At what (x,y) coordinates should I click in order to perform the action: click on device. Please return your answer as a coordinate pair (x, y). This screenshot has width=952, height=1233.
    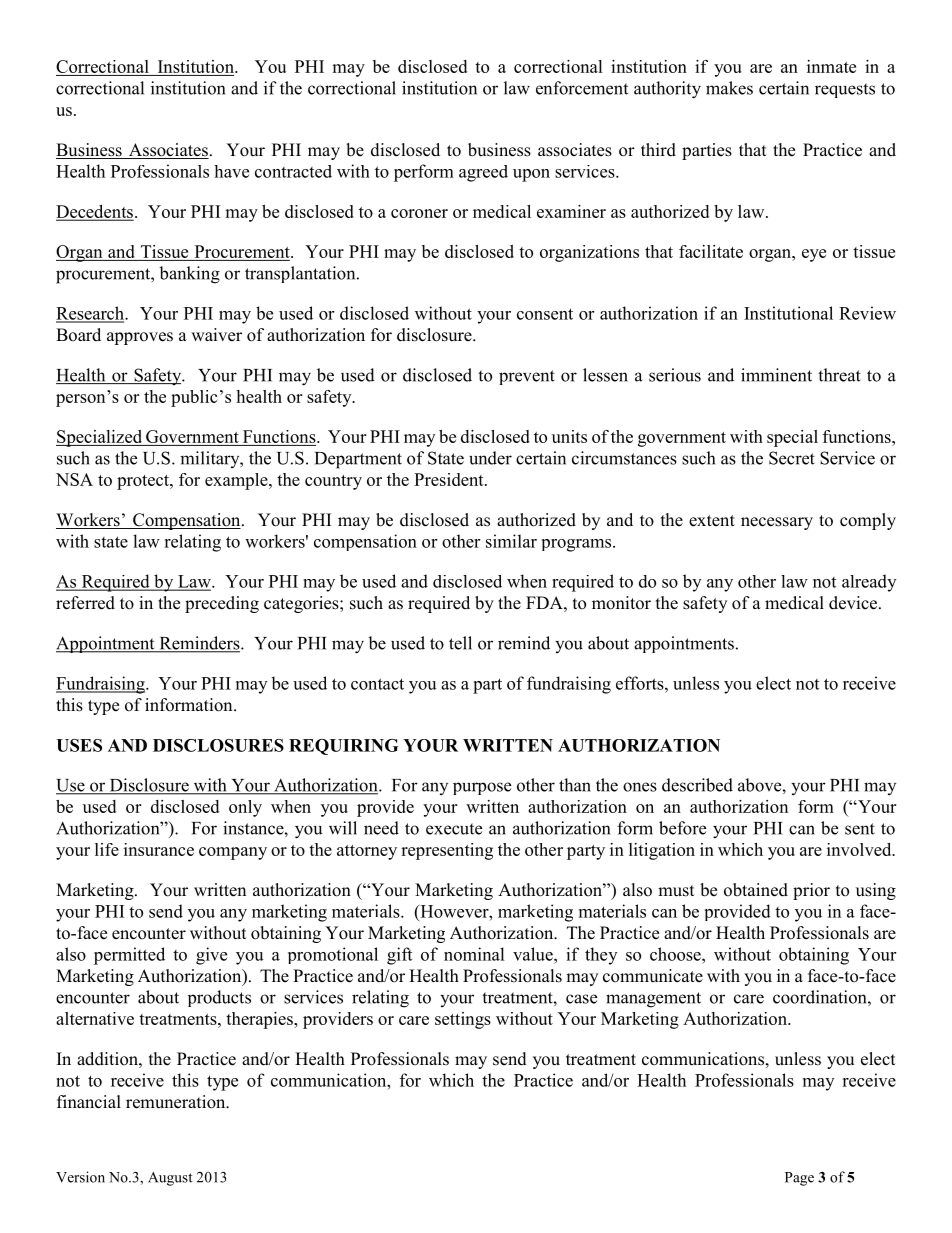
    Looking at the image, I should click on (853, 603).
